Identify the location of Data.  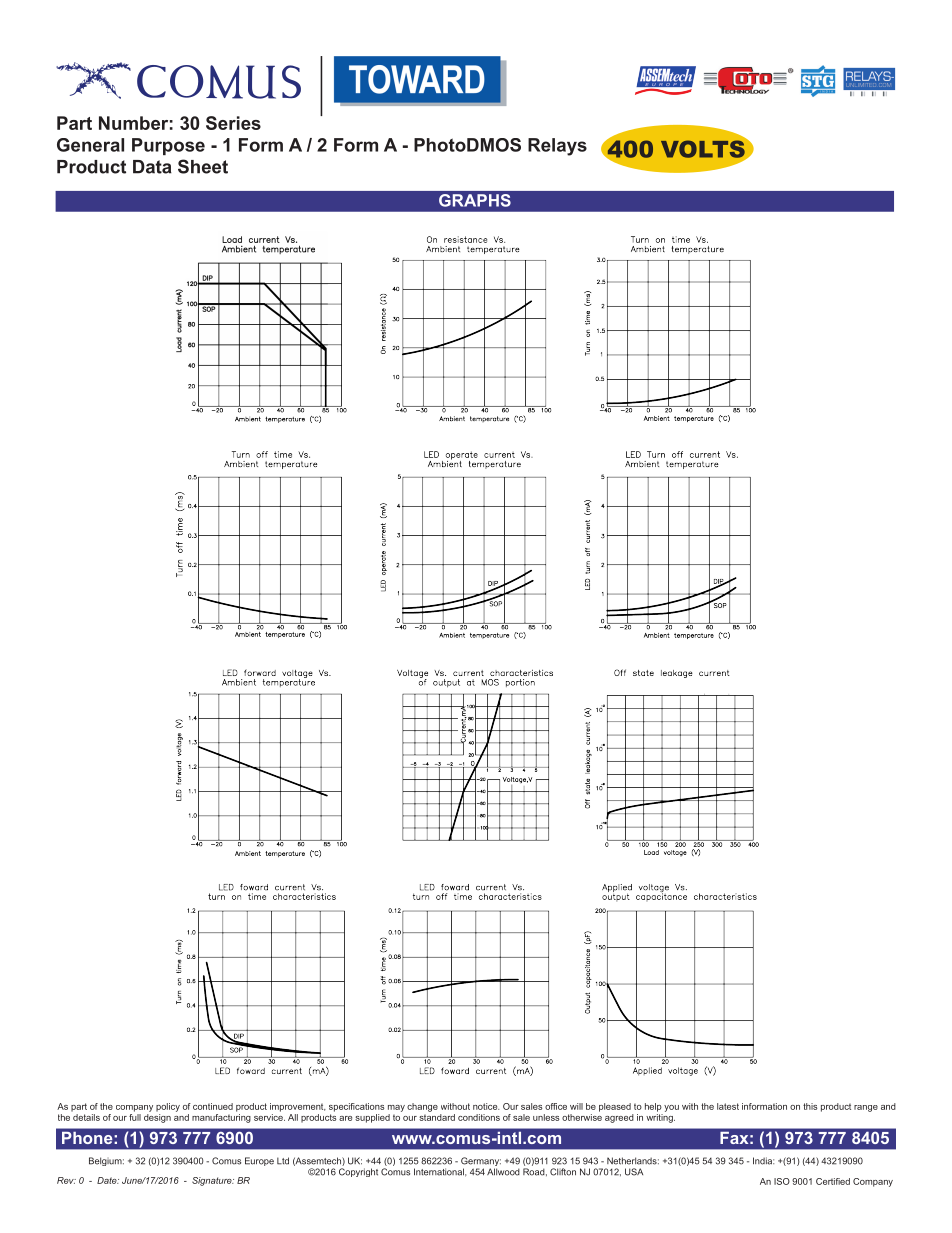
(152, 167).
